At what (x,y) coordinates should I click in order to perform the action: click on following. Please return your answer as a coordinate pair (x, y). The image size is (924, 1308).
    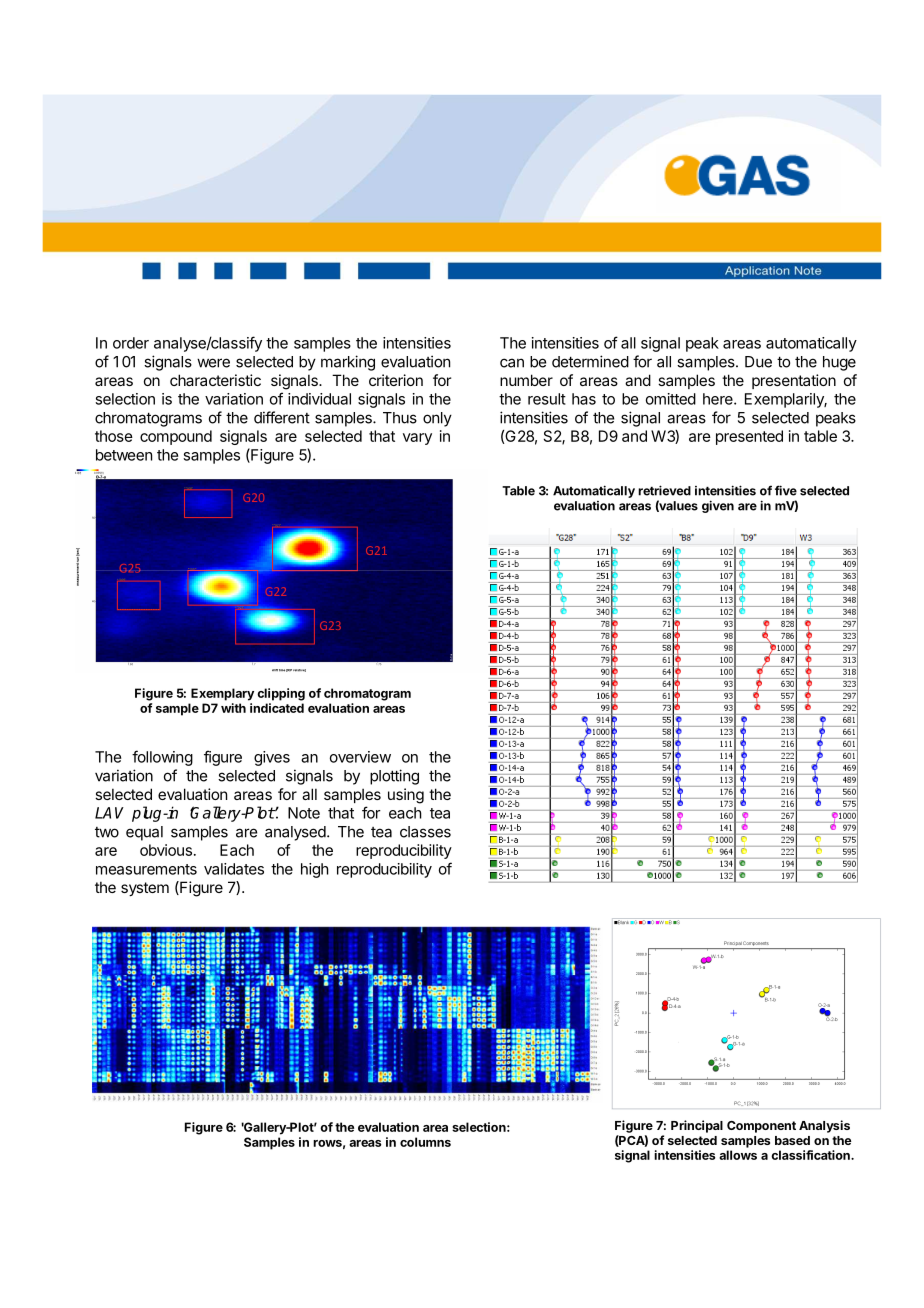
    Looking at the image, I should click on (162, 758).
